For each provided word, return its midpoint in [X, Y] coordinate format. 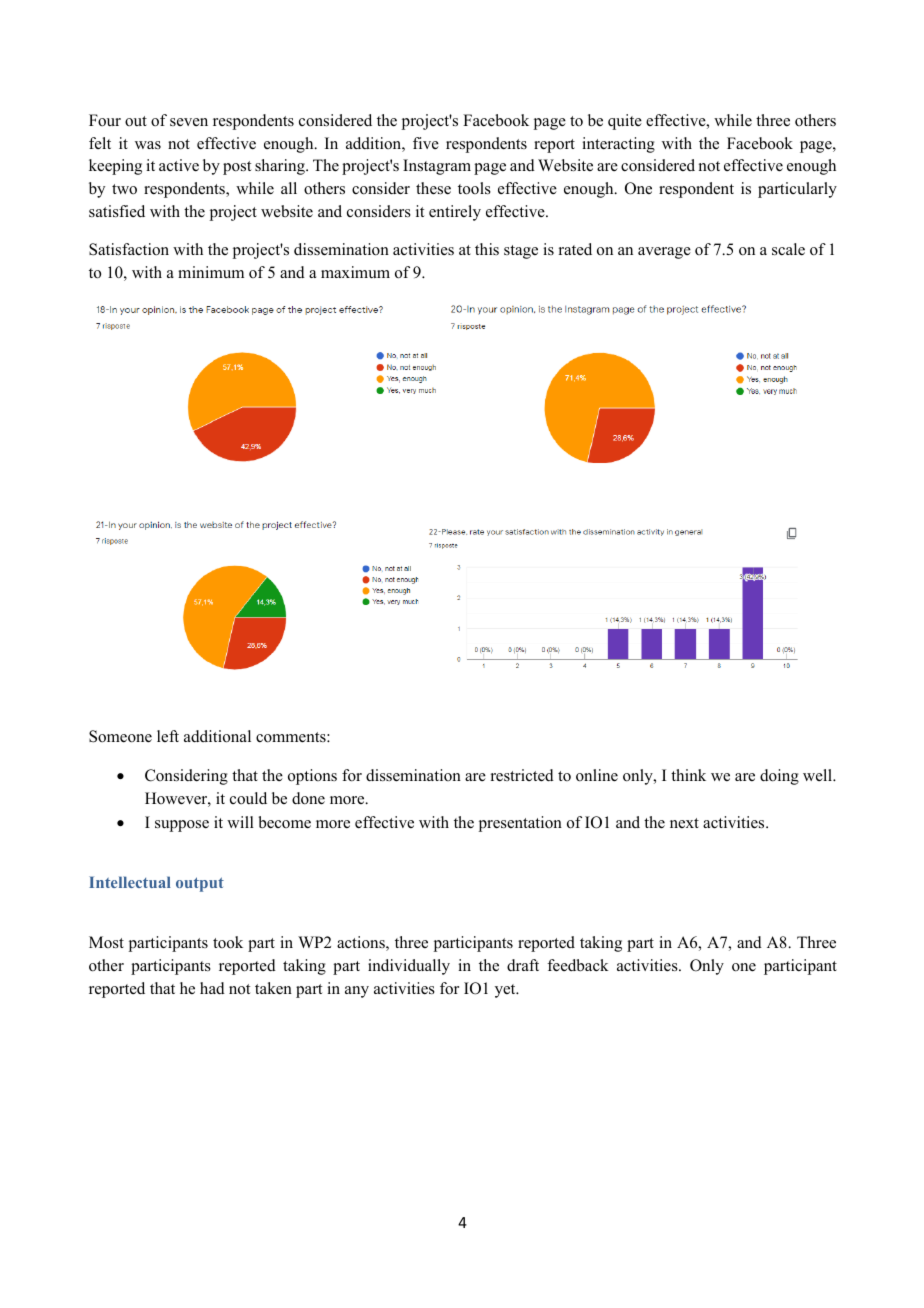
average [664, 253]
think [688, 775]
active [179, 165]
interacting [618, 145]
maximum [355, 272]
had [212, 988]
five [426, 143]
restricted [522, 775]
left [168, 736]
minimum [211, 272]
